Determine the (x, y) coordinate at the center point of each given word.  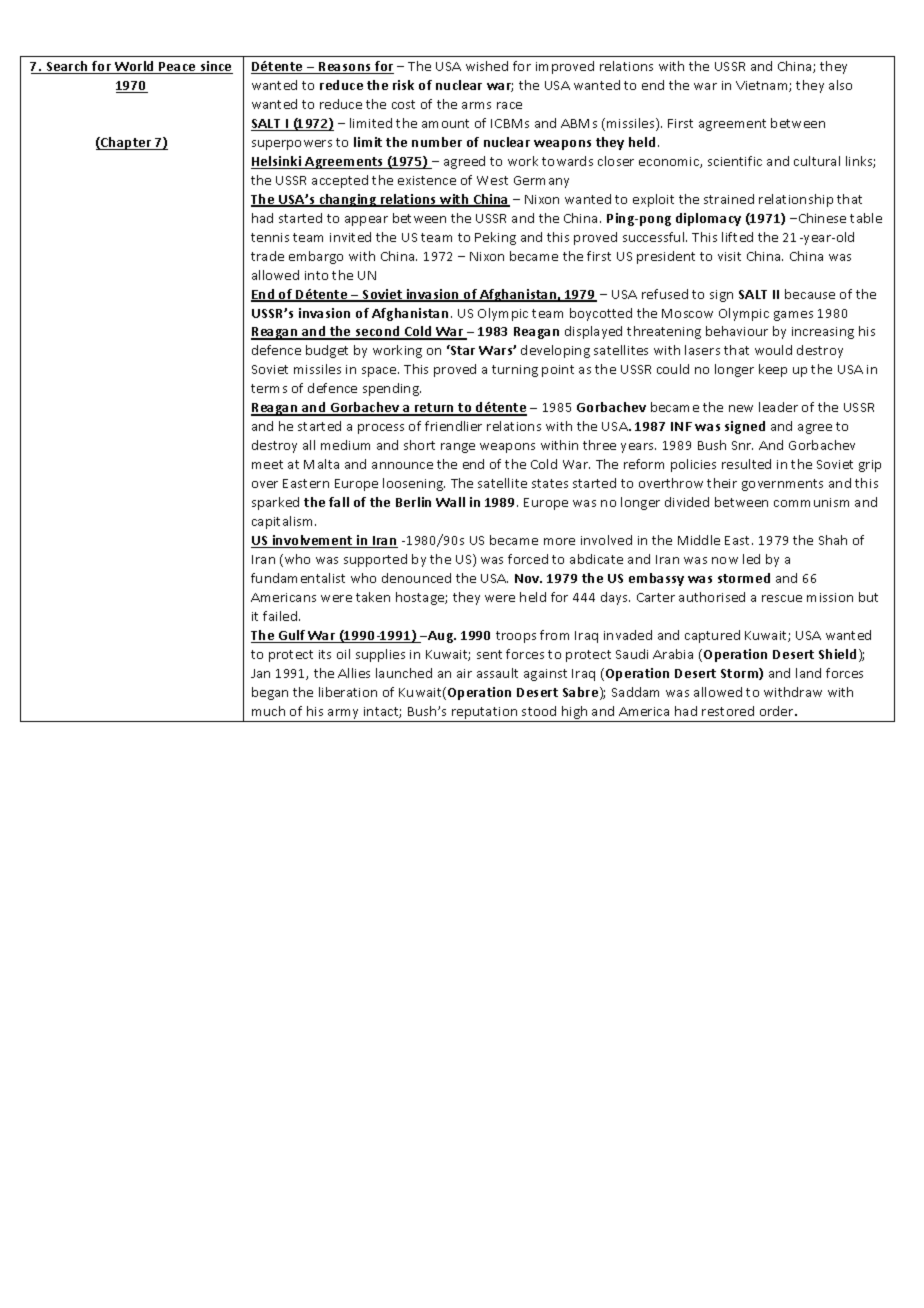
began (270, 693)
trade (267, 256)
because (810, 294)
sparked (275, 503)
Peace (178, 68)
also (840, 85)
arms (476, 105)
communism (811, 502)
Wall (450, 502)
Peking (495, 238)
